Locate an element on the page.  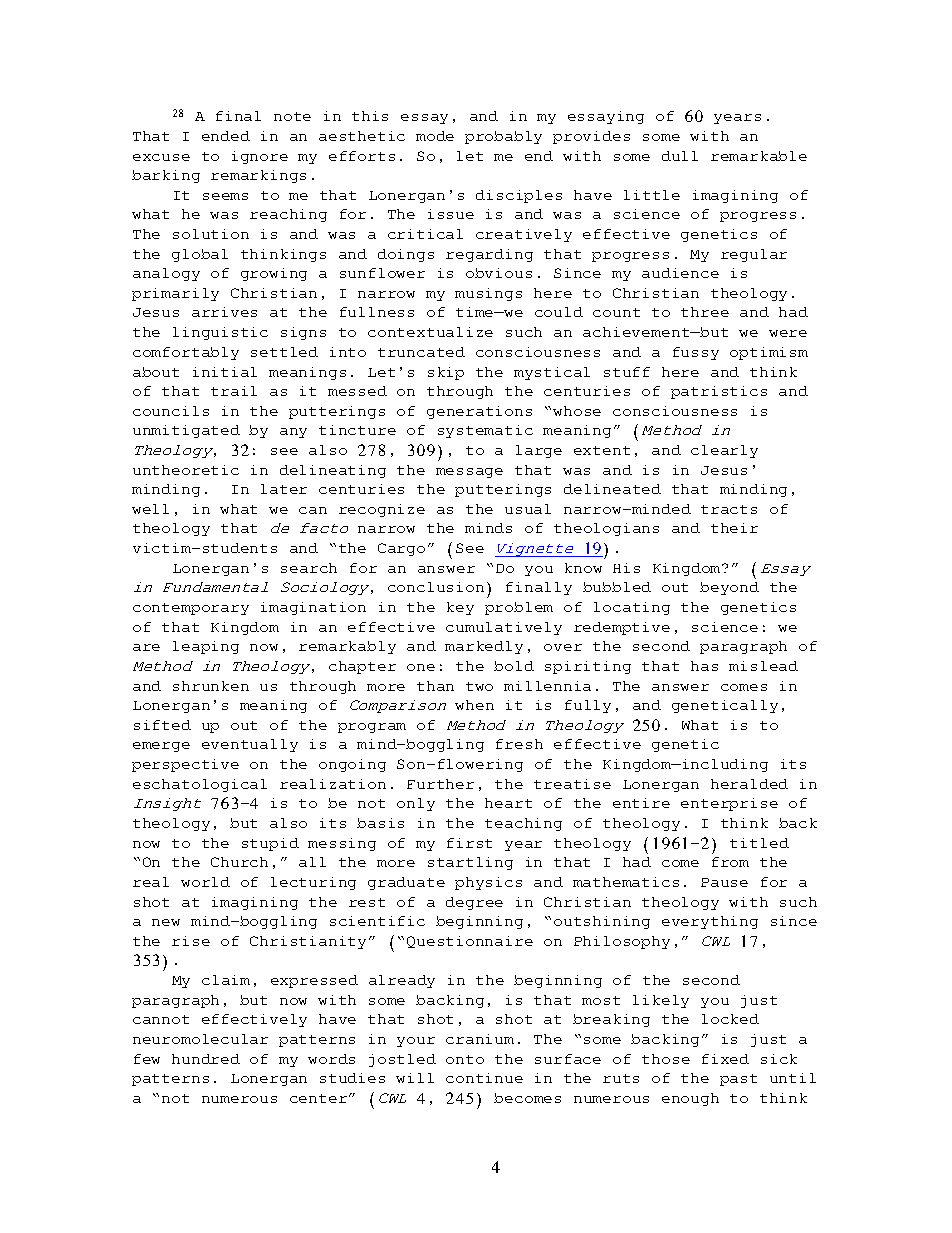
initial is located at coordinates (225, 372).
